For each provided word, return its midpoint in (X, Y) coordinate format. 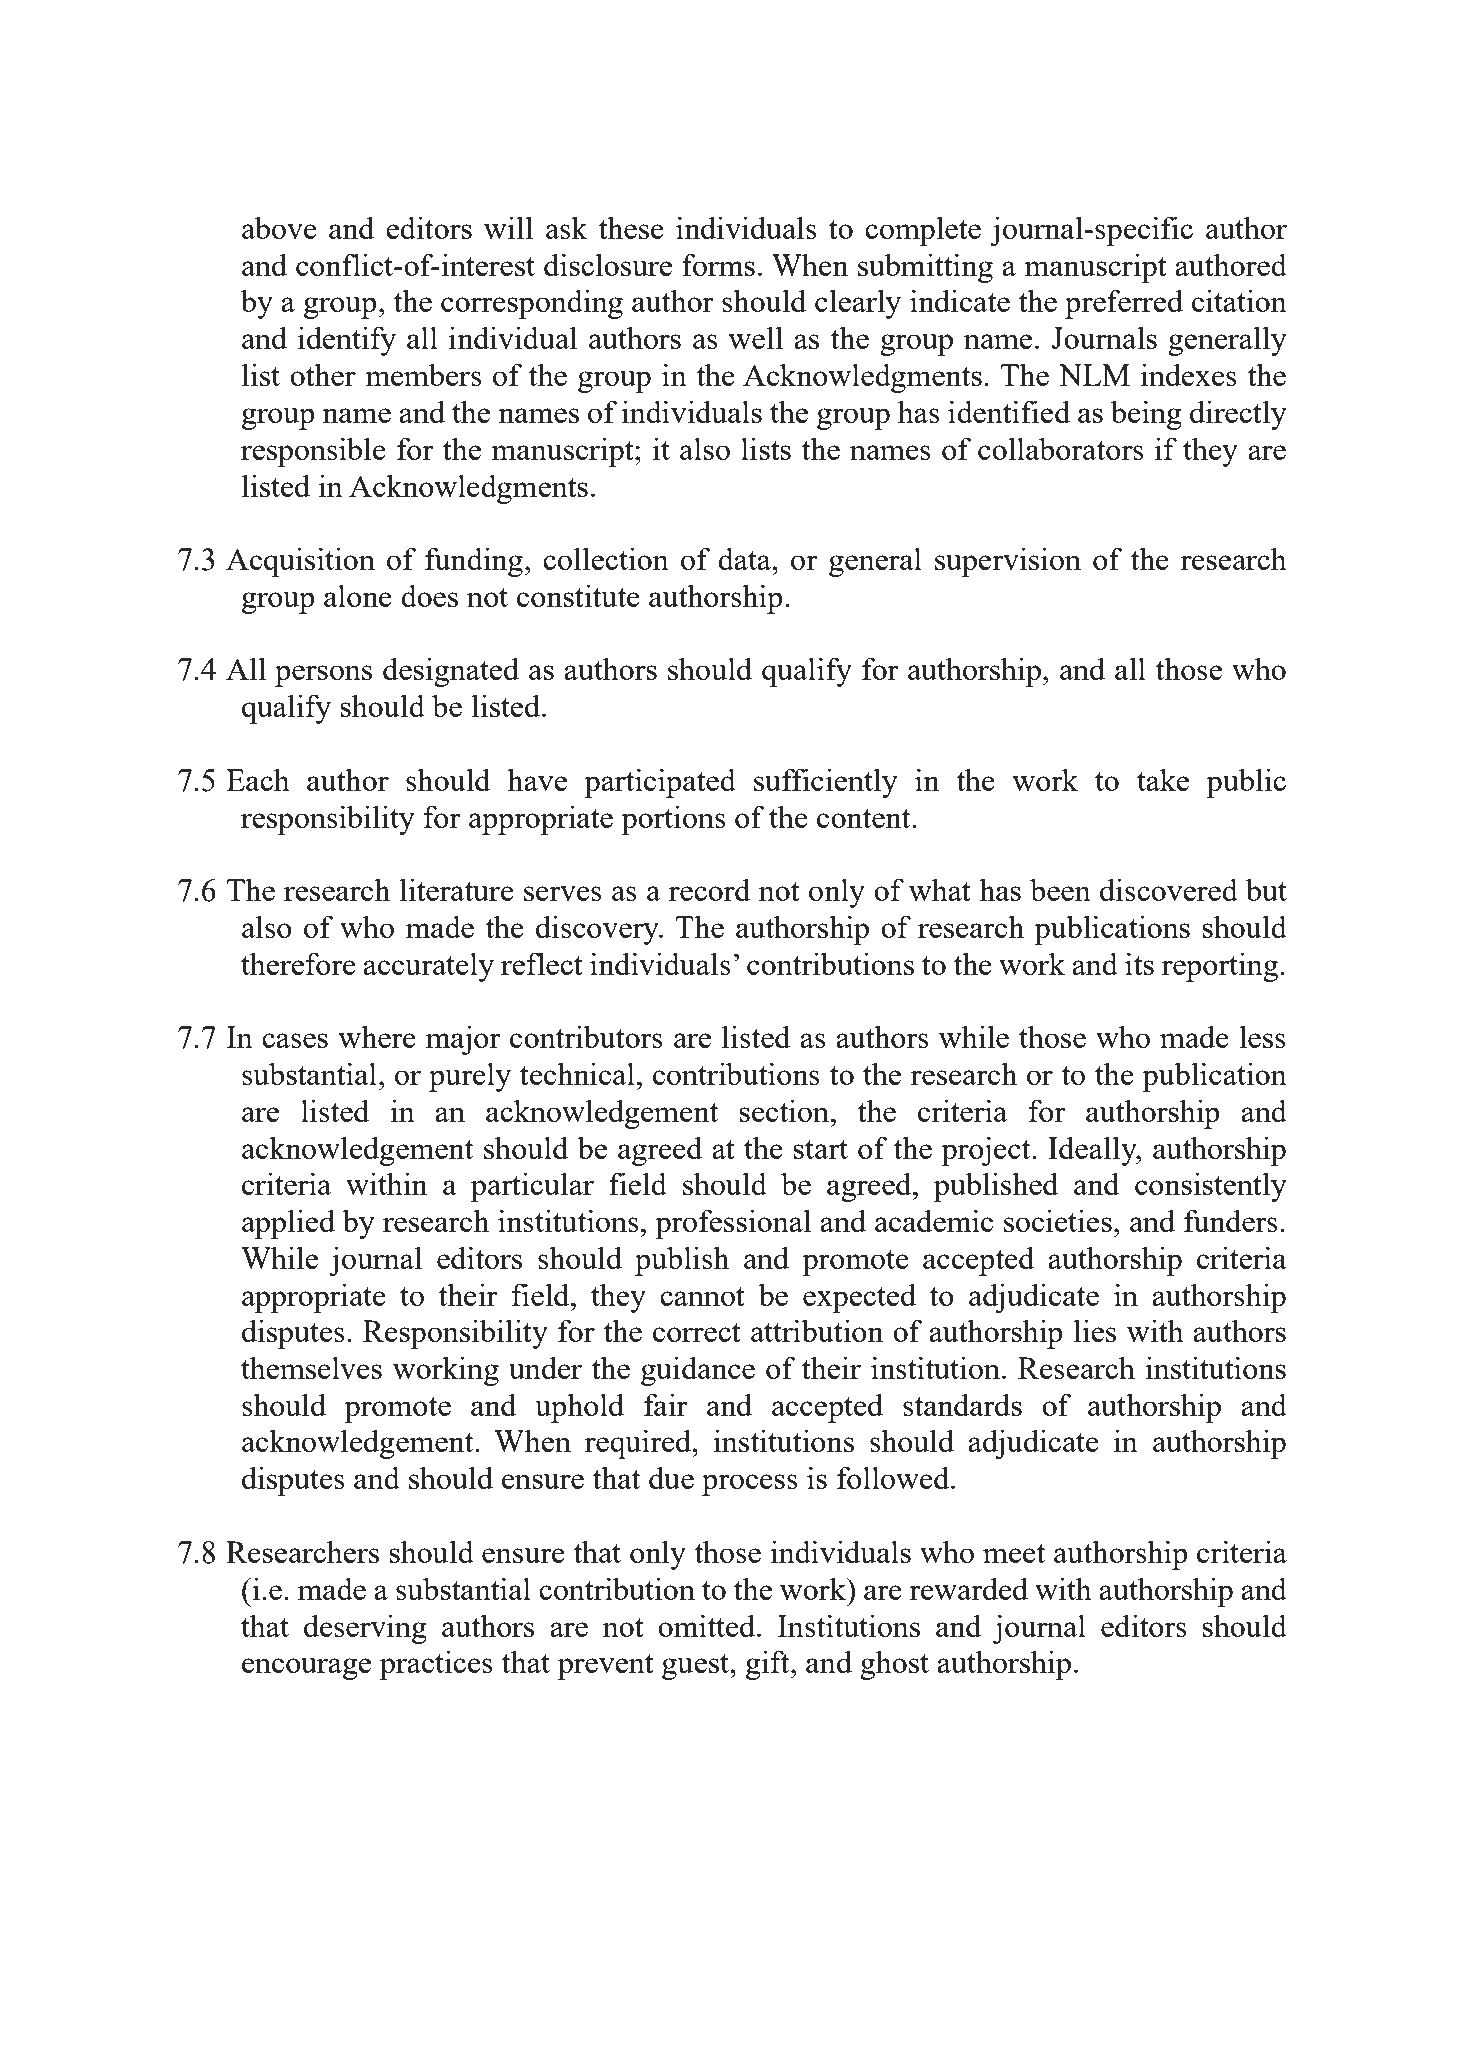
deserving (365, 1629)
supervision (1008, 562)
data (745, 558)
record (709, 889)
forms (718, 264)
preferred (1124, 304)
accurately (428, 967)
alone (358, 595)
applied (288, 1224)
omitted (708, 1625)
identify (347, 341)
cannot (702, 1296)
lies (1094, 1330)
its (1139, 963)
